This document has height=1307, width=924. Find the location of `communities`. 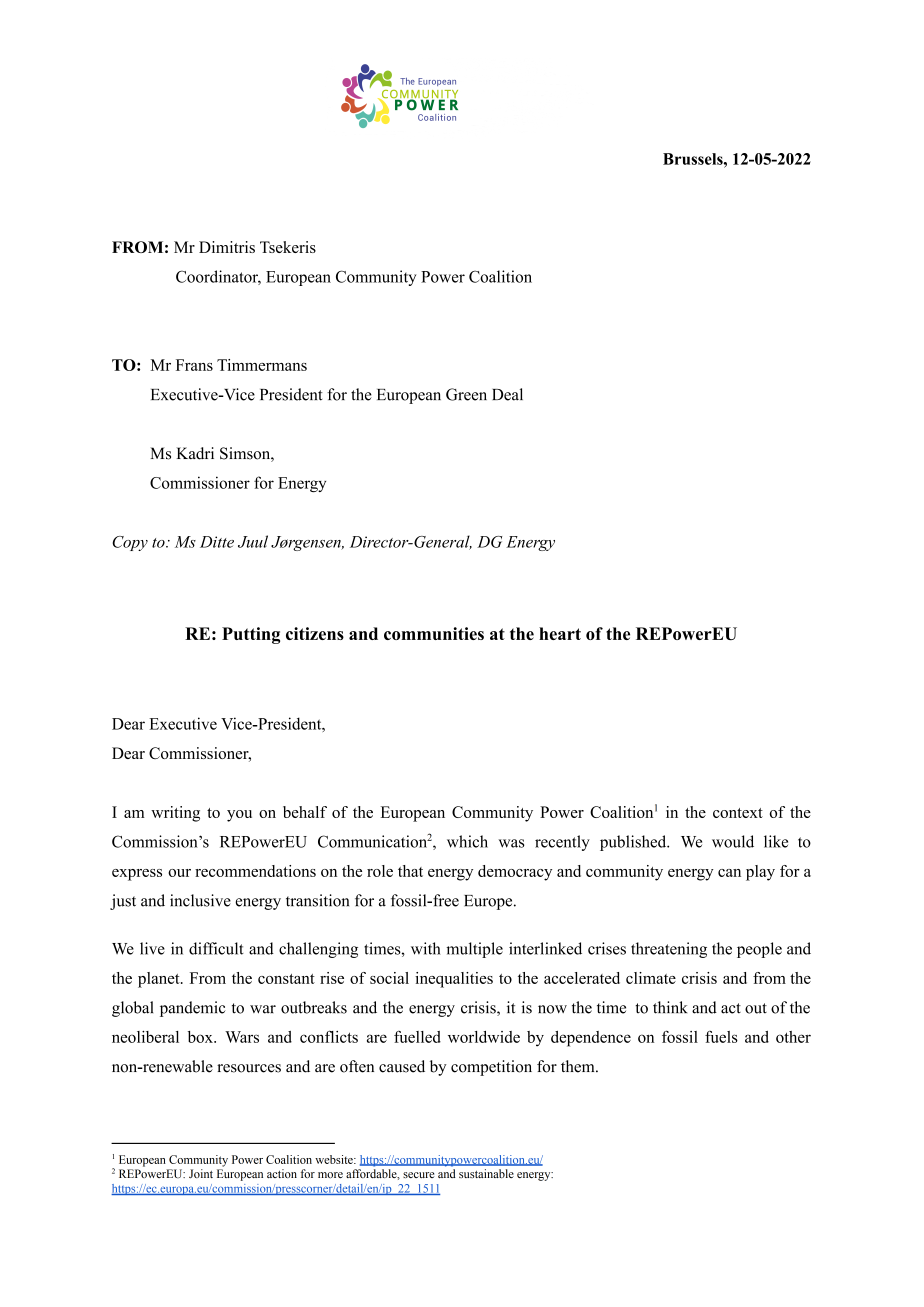

communities is located at coordinates (434, 633).
